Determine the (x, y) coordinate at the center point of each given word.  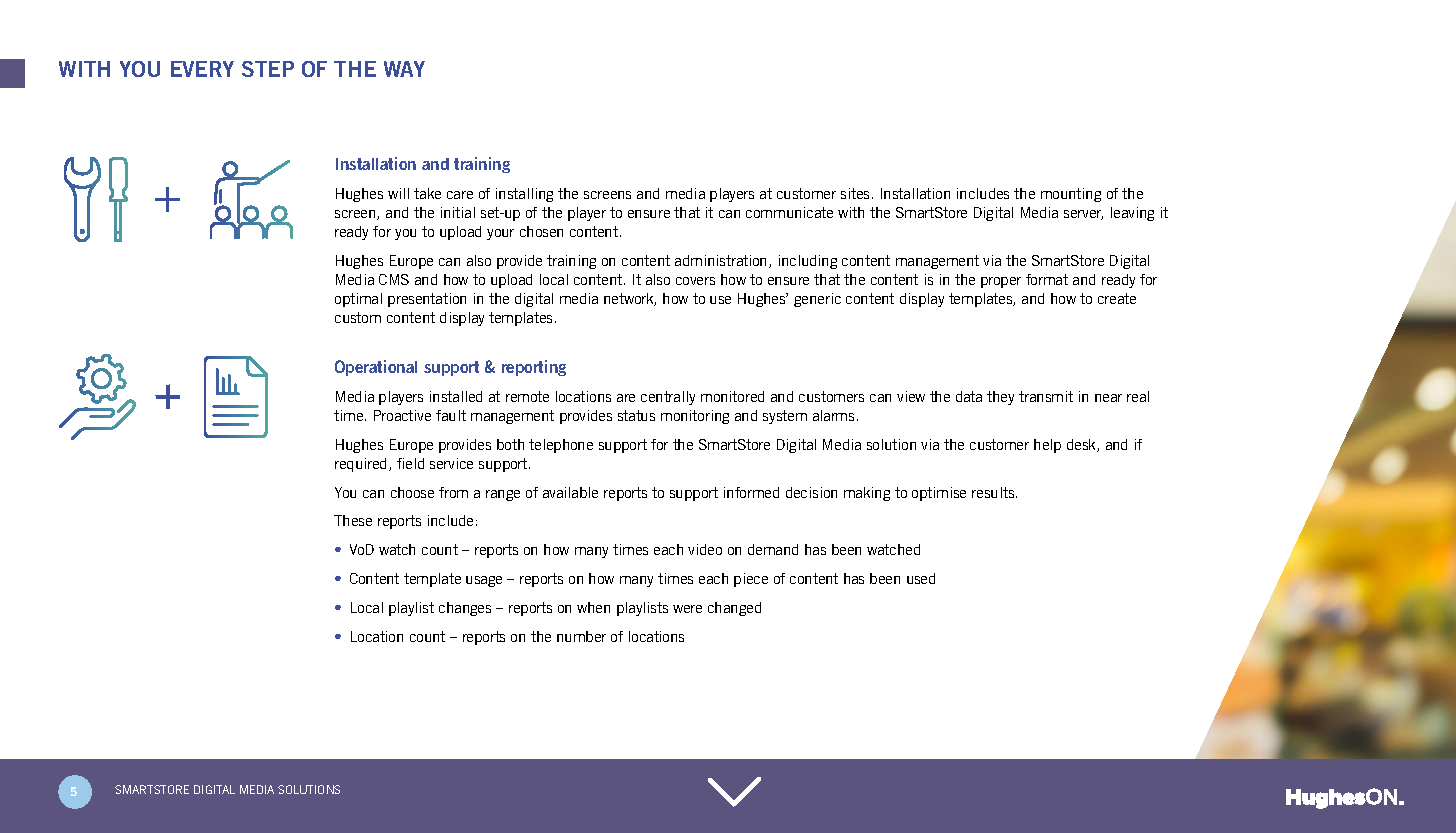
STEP (268, 69)
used (921, 578)
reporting (534, 368)
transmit (1046, 396)
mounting (1071, 195)
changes (465, 609)
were (687, 609)
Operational (376, 368)
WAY (404, 69)
